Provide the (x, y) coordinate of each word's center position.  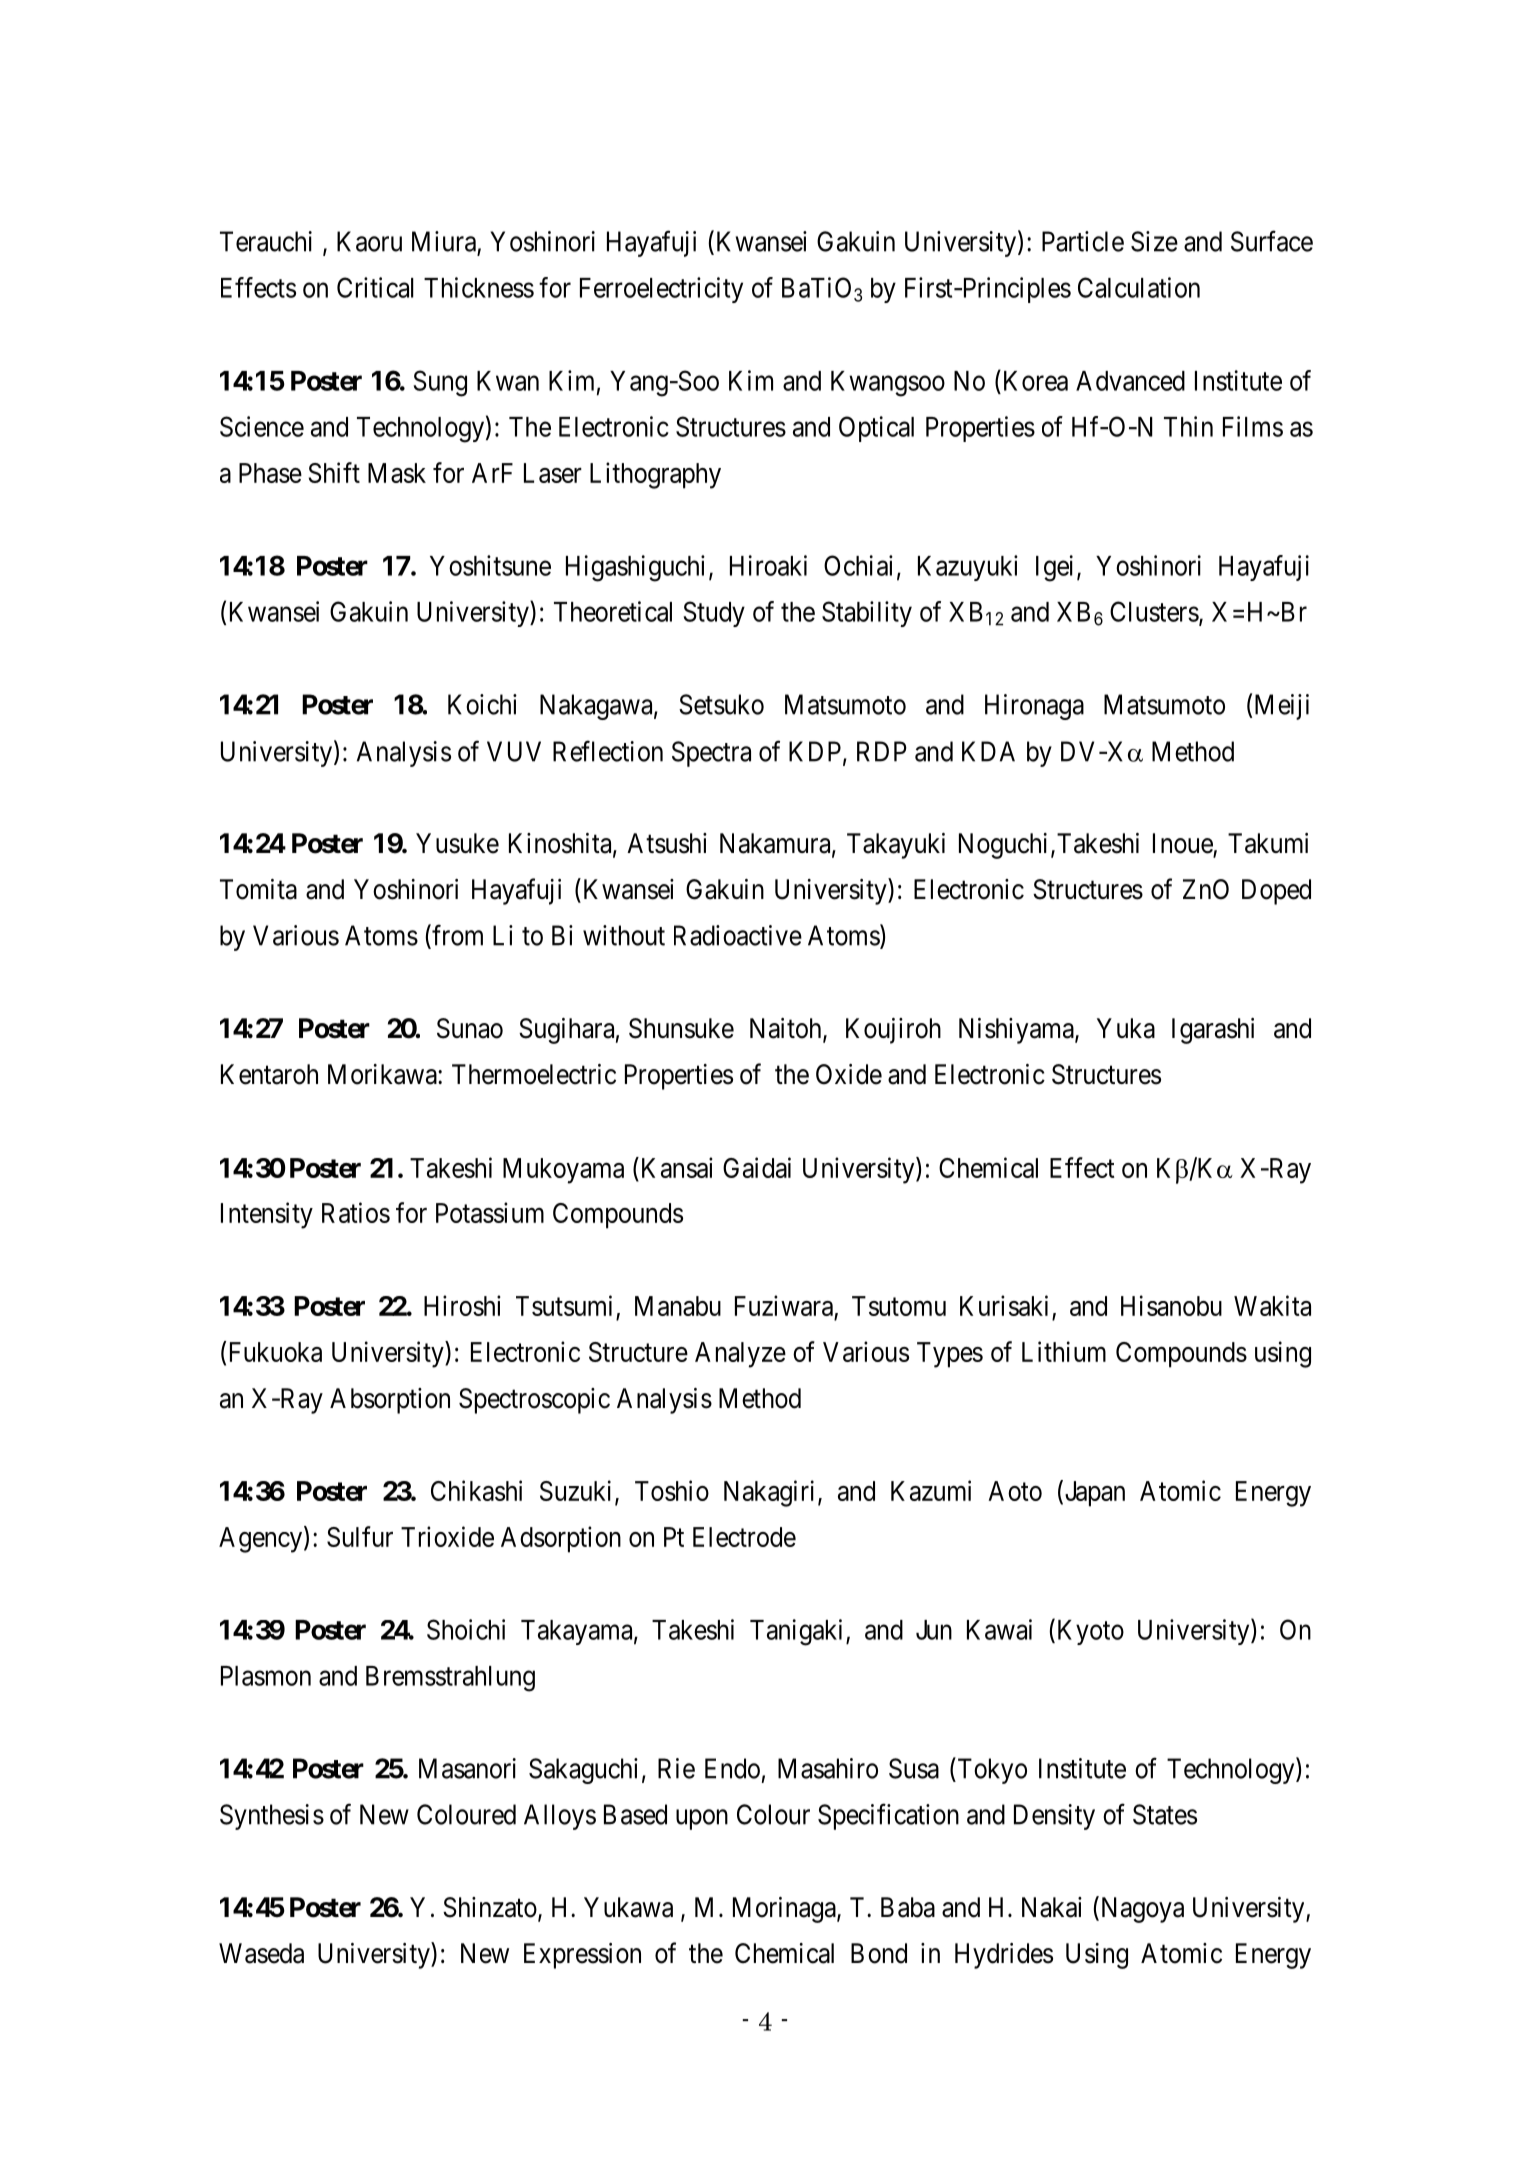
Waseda (261, 1953)
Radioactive (738, 935)
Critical (375, 287)
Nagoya (1141, 1910)
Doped (1276, 892)
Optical (876, 429)
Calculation (1139, 287)
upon (702, 1819)
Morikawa (383, 1074)
